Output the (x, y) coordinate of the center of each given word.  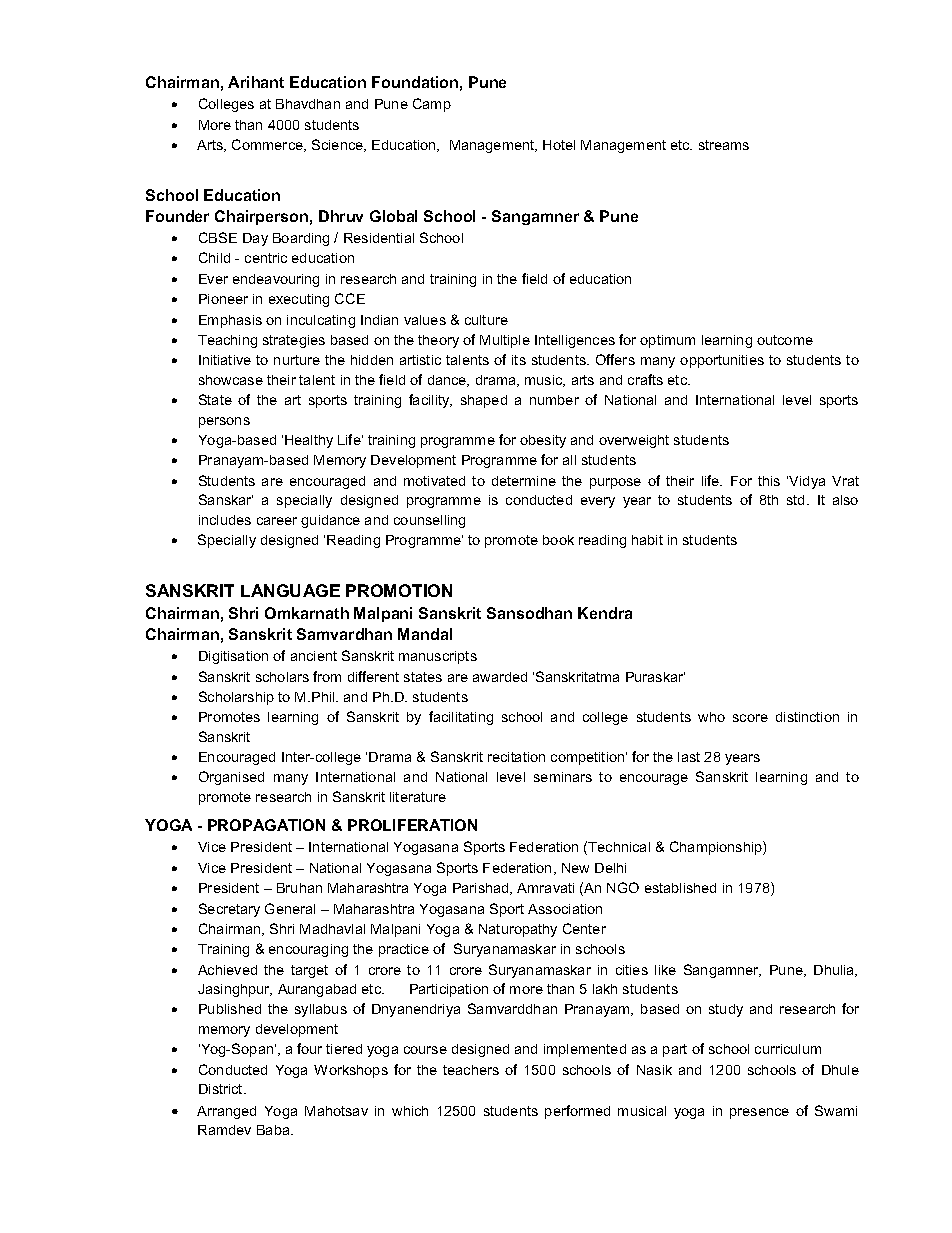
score (750, 718)
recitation (516, 757)
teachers (471, 1070)
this (769, 481)
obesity (543, 441)
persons (224, 422)
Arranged (226, 1112)
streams (724, 145)
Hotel (559, 145)
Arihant (256, 82)
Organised (231, 778)
